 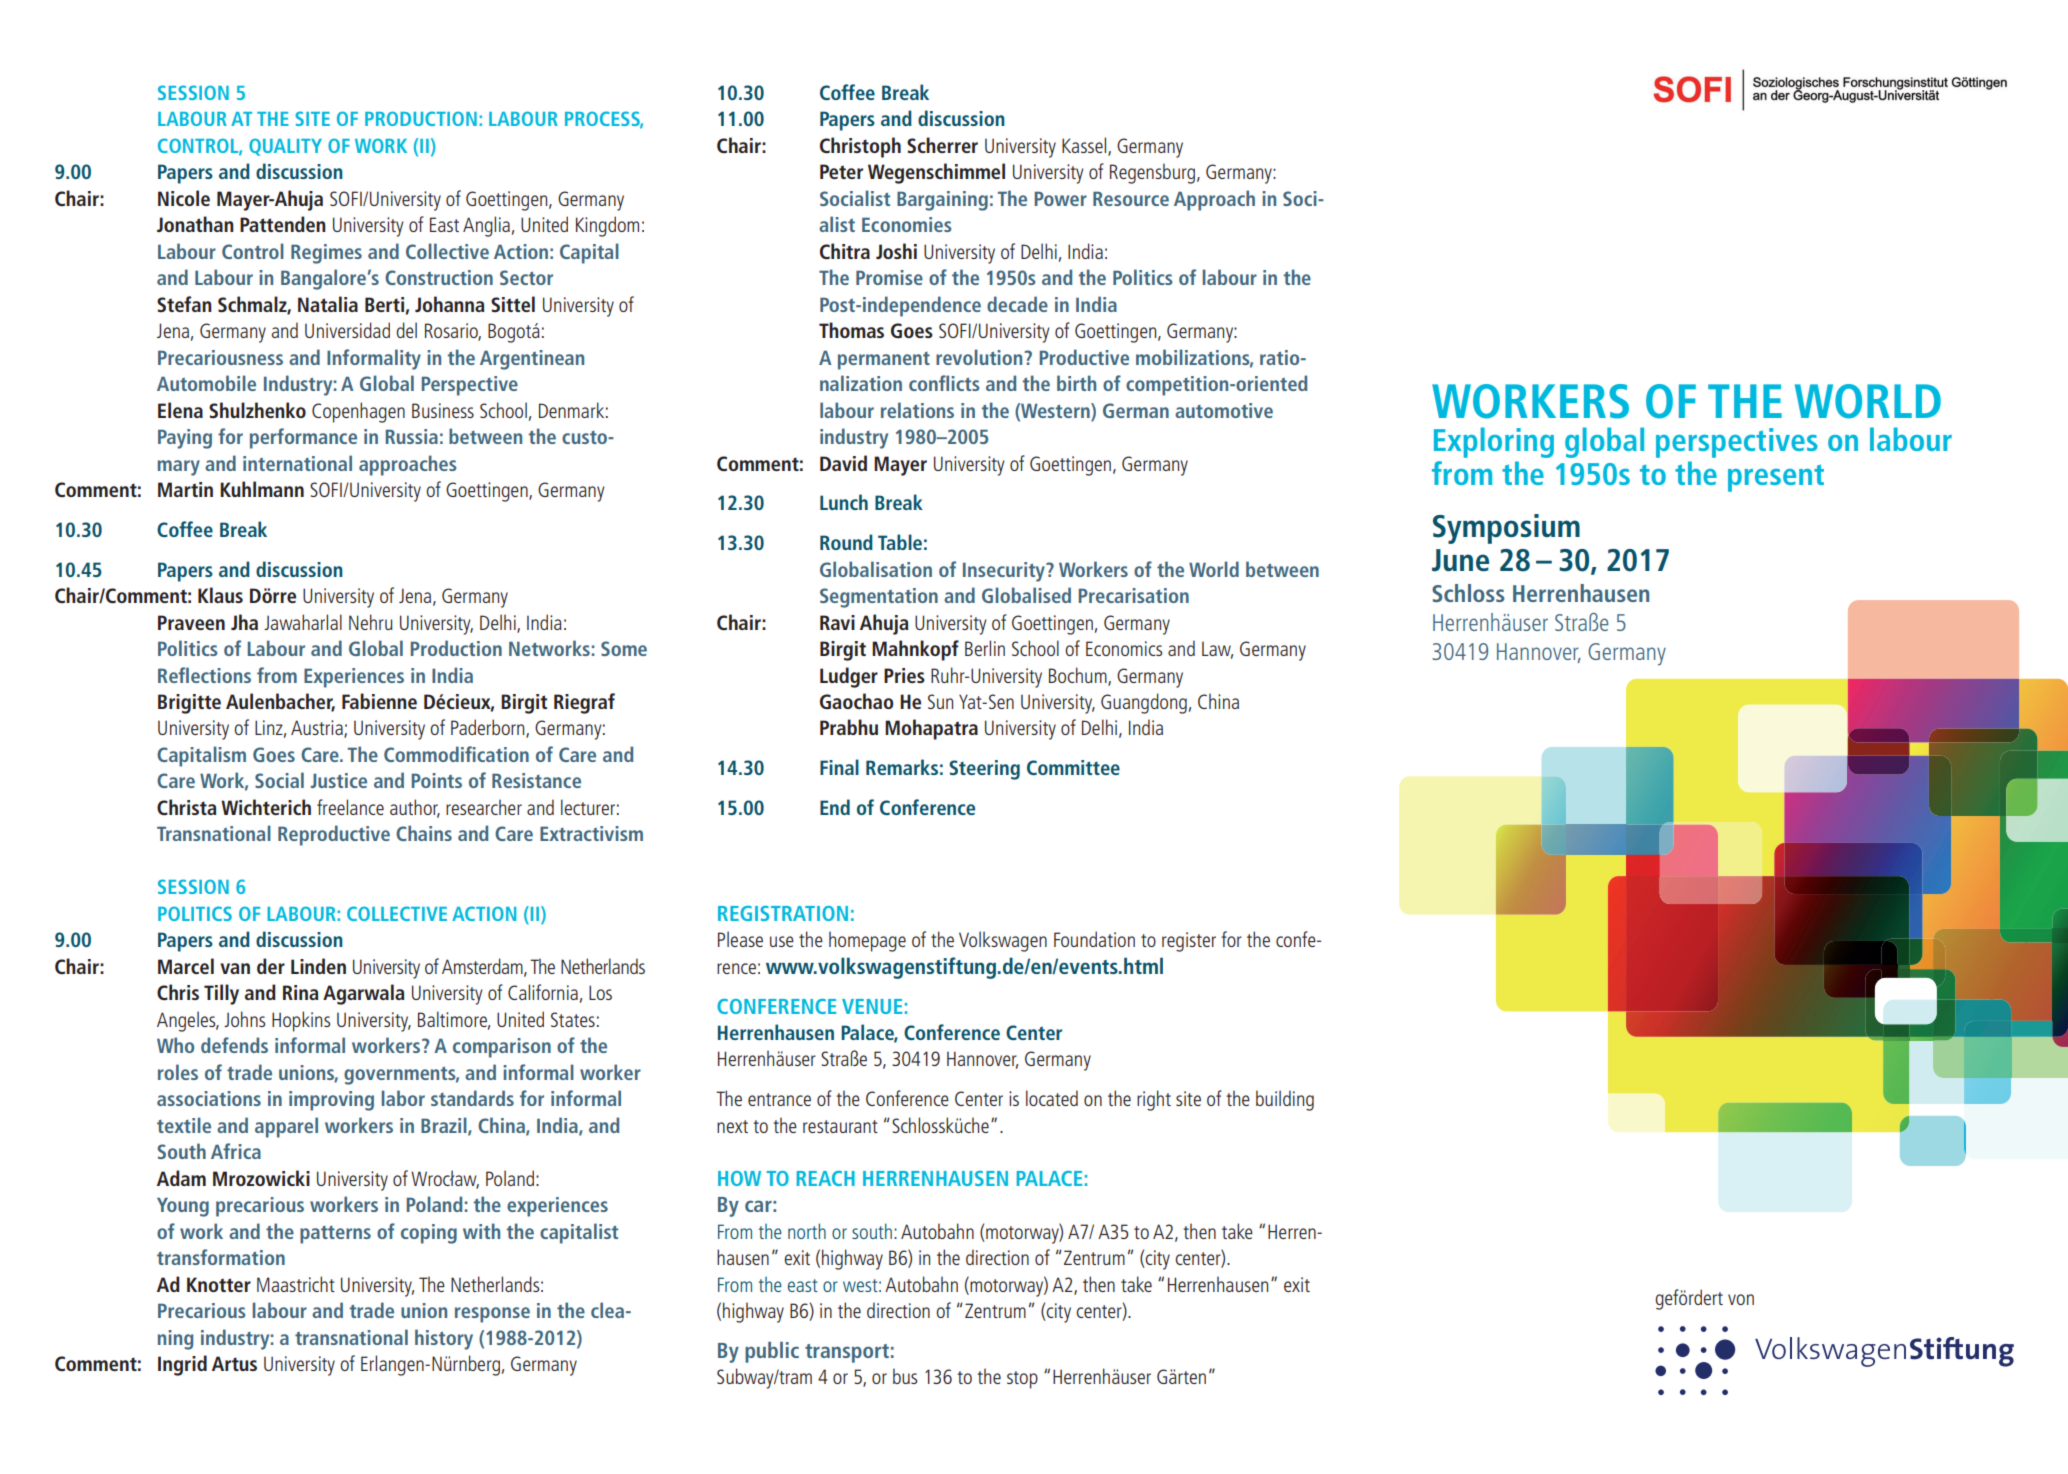 I want to click on Resource, so click(x=1131, y=198).
